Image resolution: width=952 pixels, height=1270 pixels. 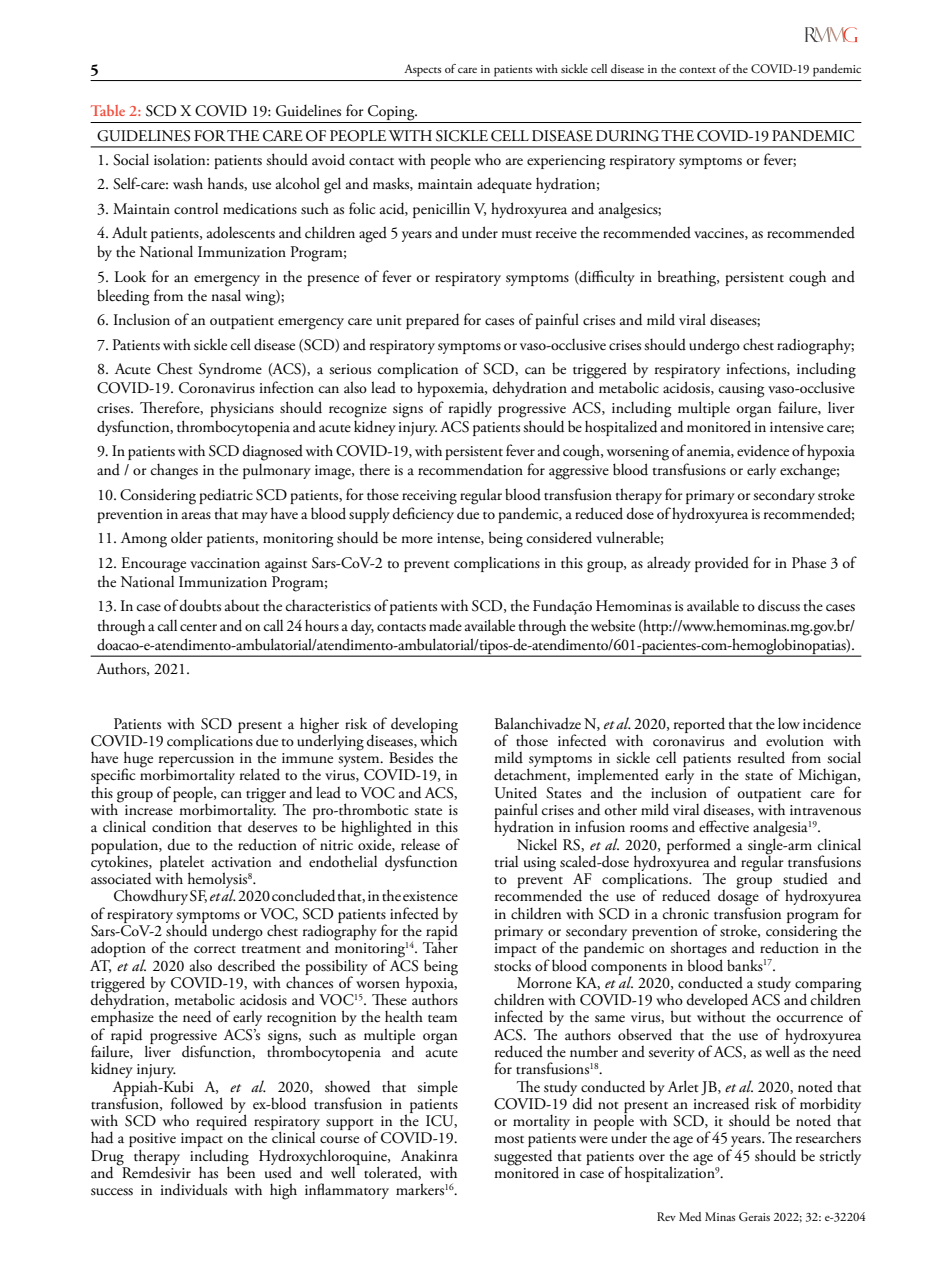 I want to click on Aspects, so click(x=422, y=70).
